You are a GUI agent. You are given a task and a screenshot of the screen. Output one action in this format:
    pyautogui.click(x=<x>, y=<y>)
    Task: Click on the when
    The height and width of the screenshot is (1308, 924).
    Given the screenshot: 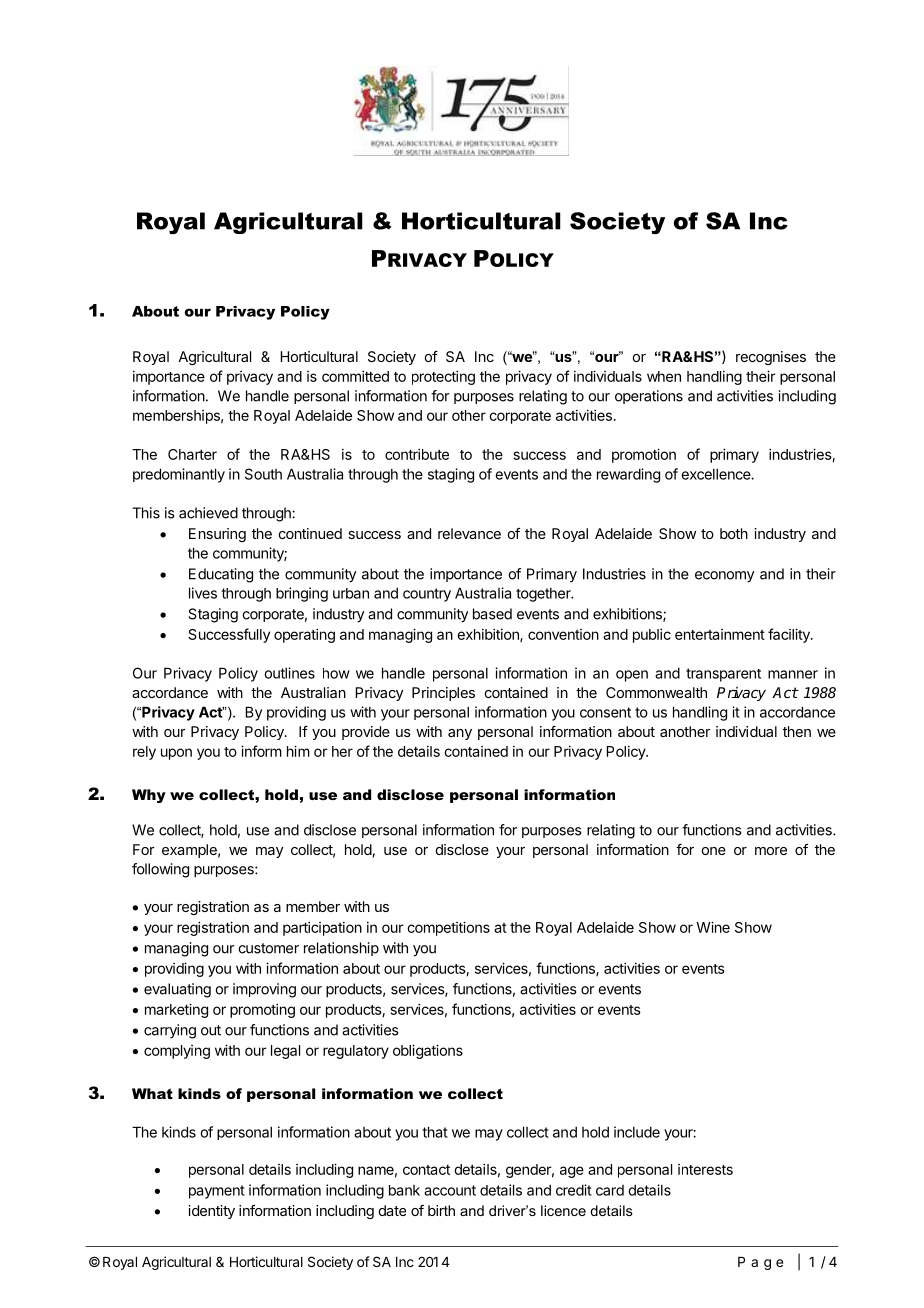 What is the action you would take?
    pyautogui.click(x=664, y=376)
